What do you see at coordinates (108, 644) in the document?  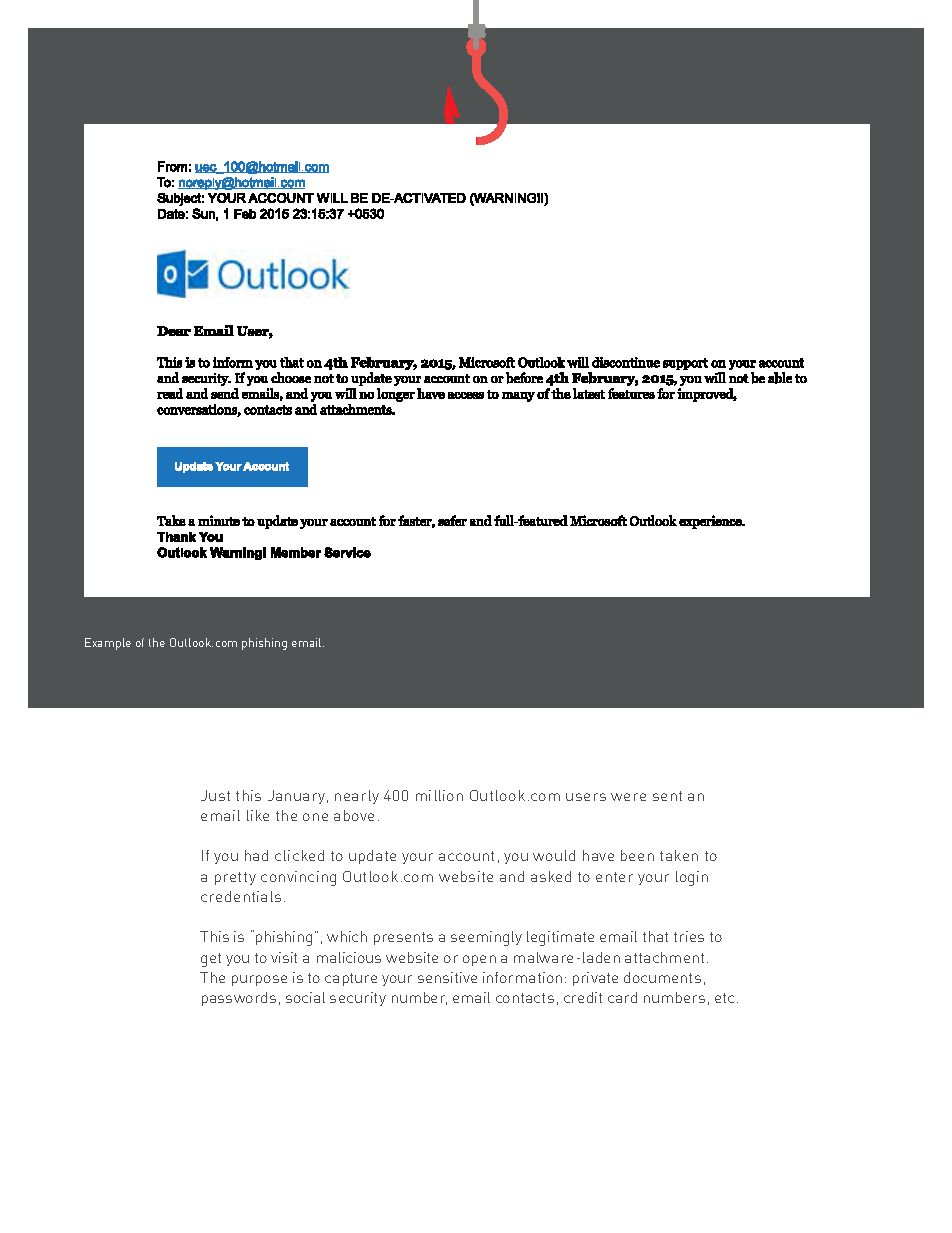 I see `Example` at bounding box center [108, 644].
